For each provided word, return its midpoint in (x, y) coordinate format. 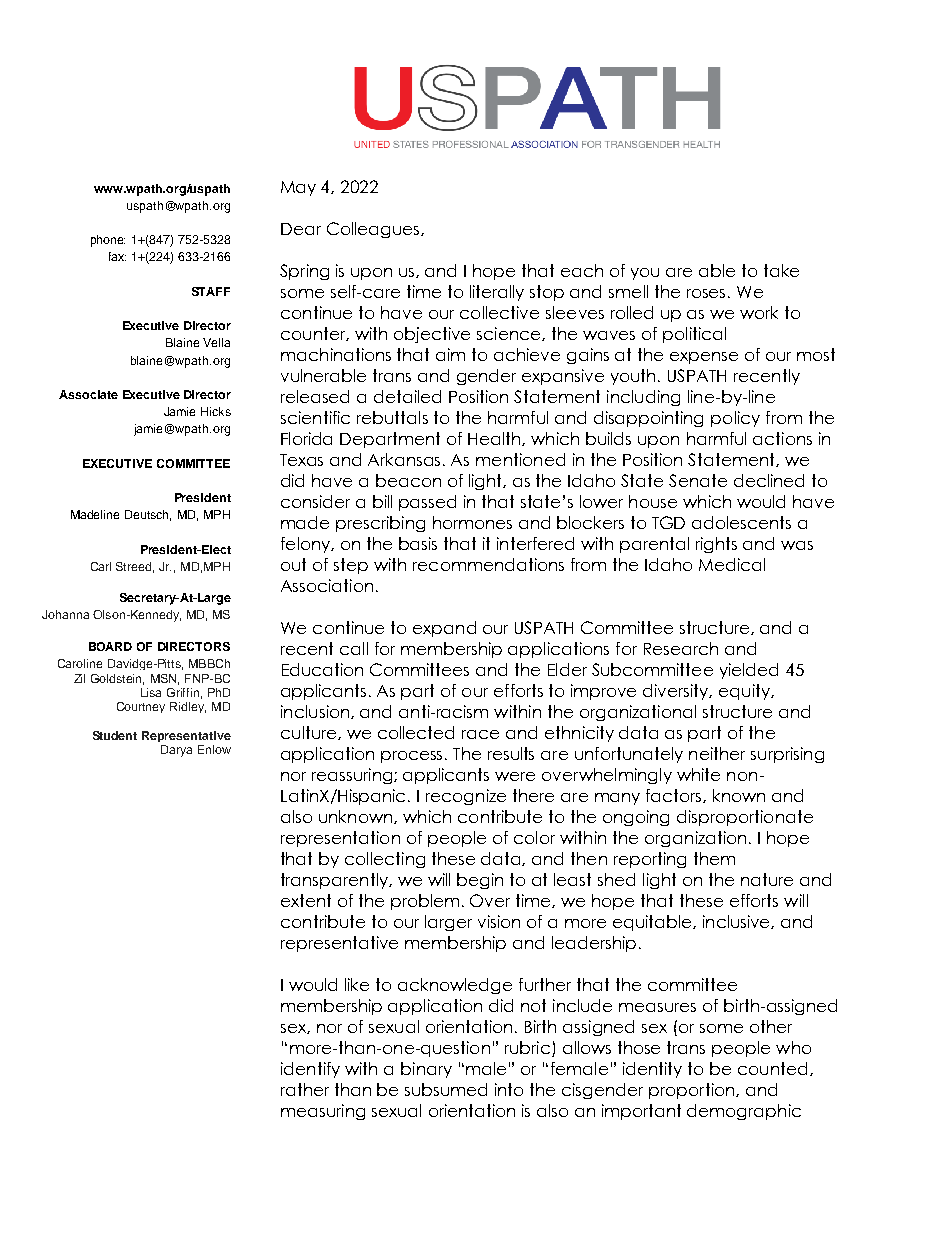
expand (444, 629)
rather (305, 1089)
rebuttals (392, 417)
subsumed (446, 1089)
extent (306, 900)
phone (108, 241)
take (781, 270)
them (714, 858)
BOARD (110, 646)
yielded (749, 671)
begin (480, 881)
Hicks (216, 411)
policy (735, 419)
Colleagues (374, 230)
